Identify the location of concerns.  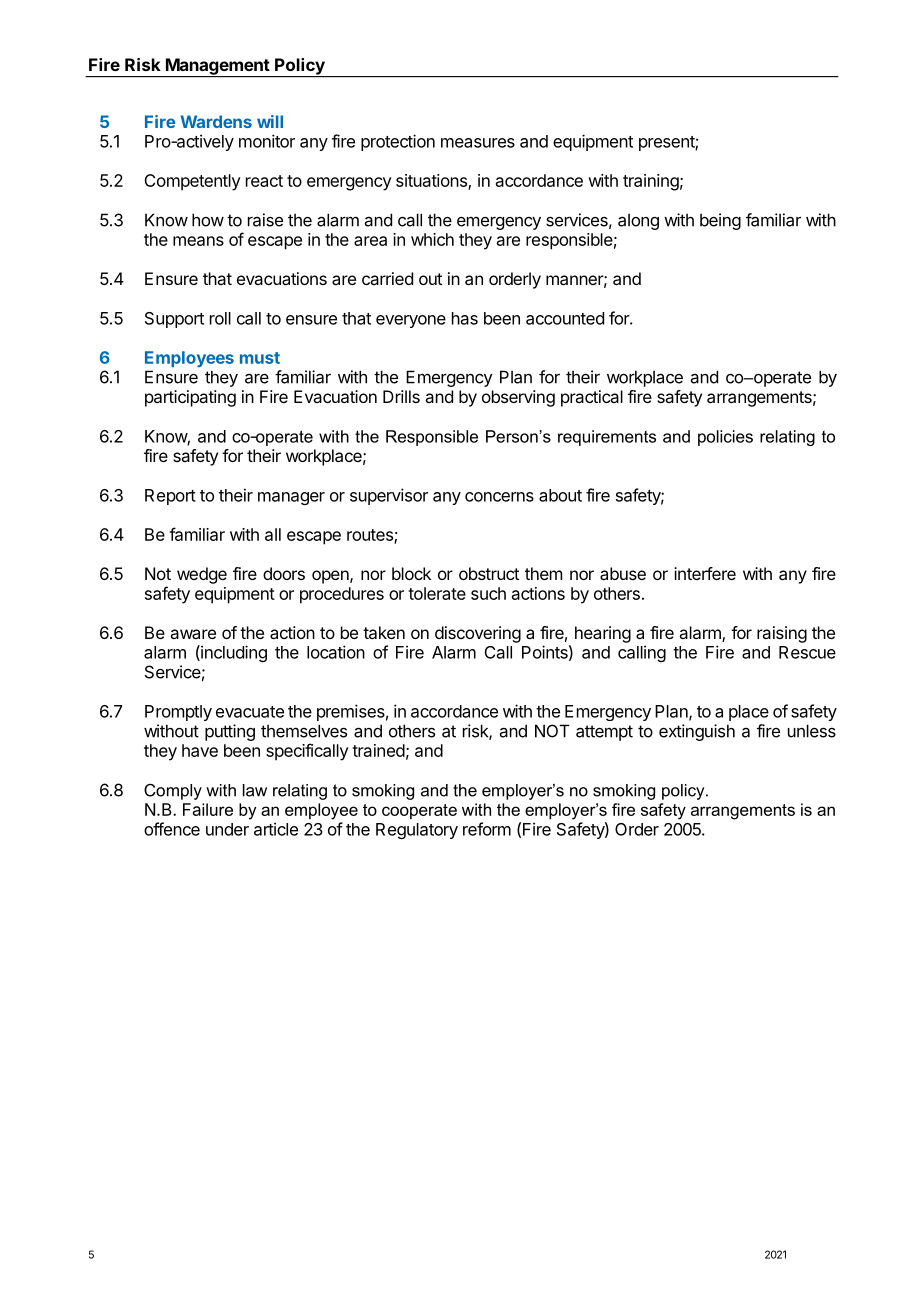
(499, 497).
